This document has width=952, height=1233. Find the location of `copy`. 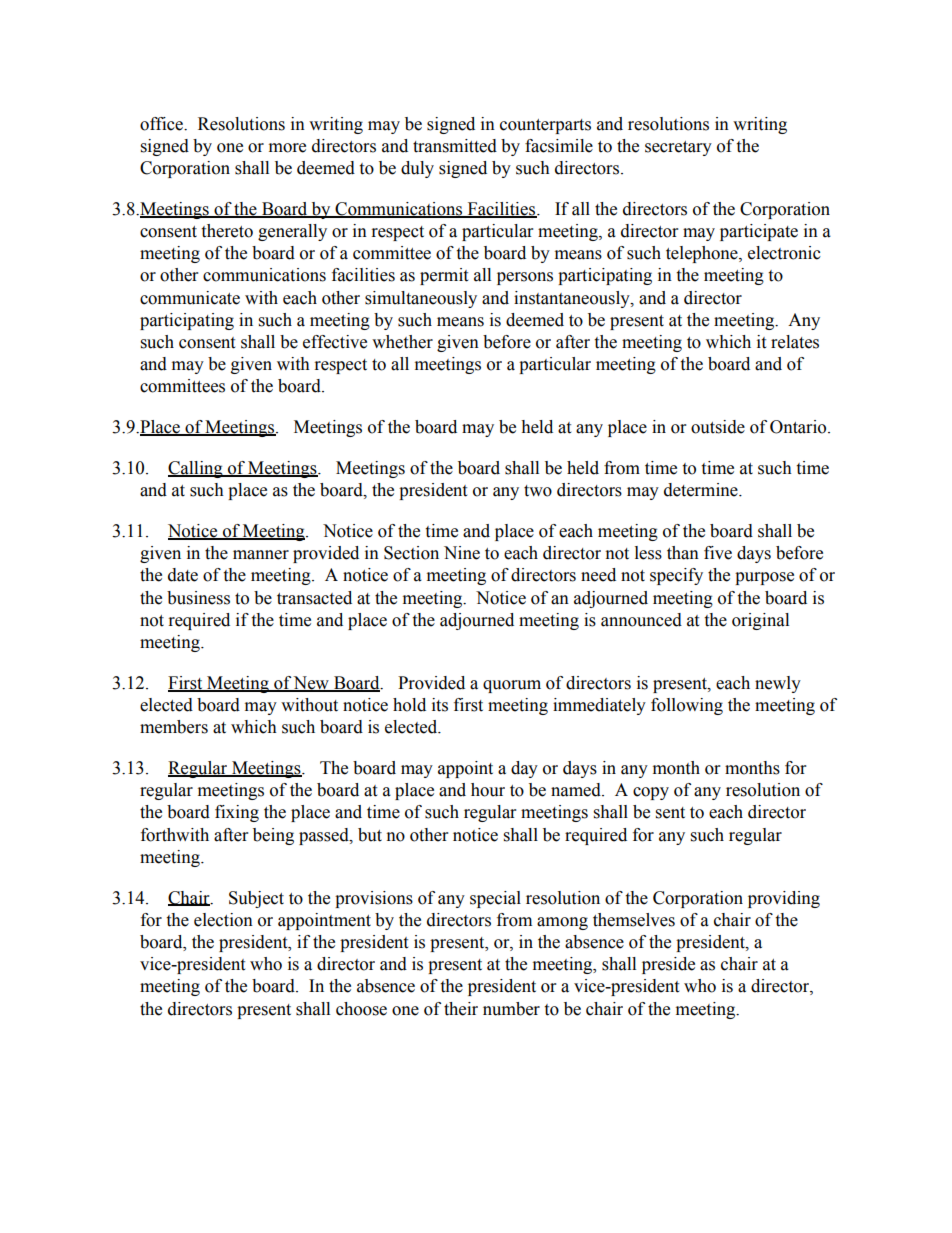

copy is located at coordinates (651, 793).
